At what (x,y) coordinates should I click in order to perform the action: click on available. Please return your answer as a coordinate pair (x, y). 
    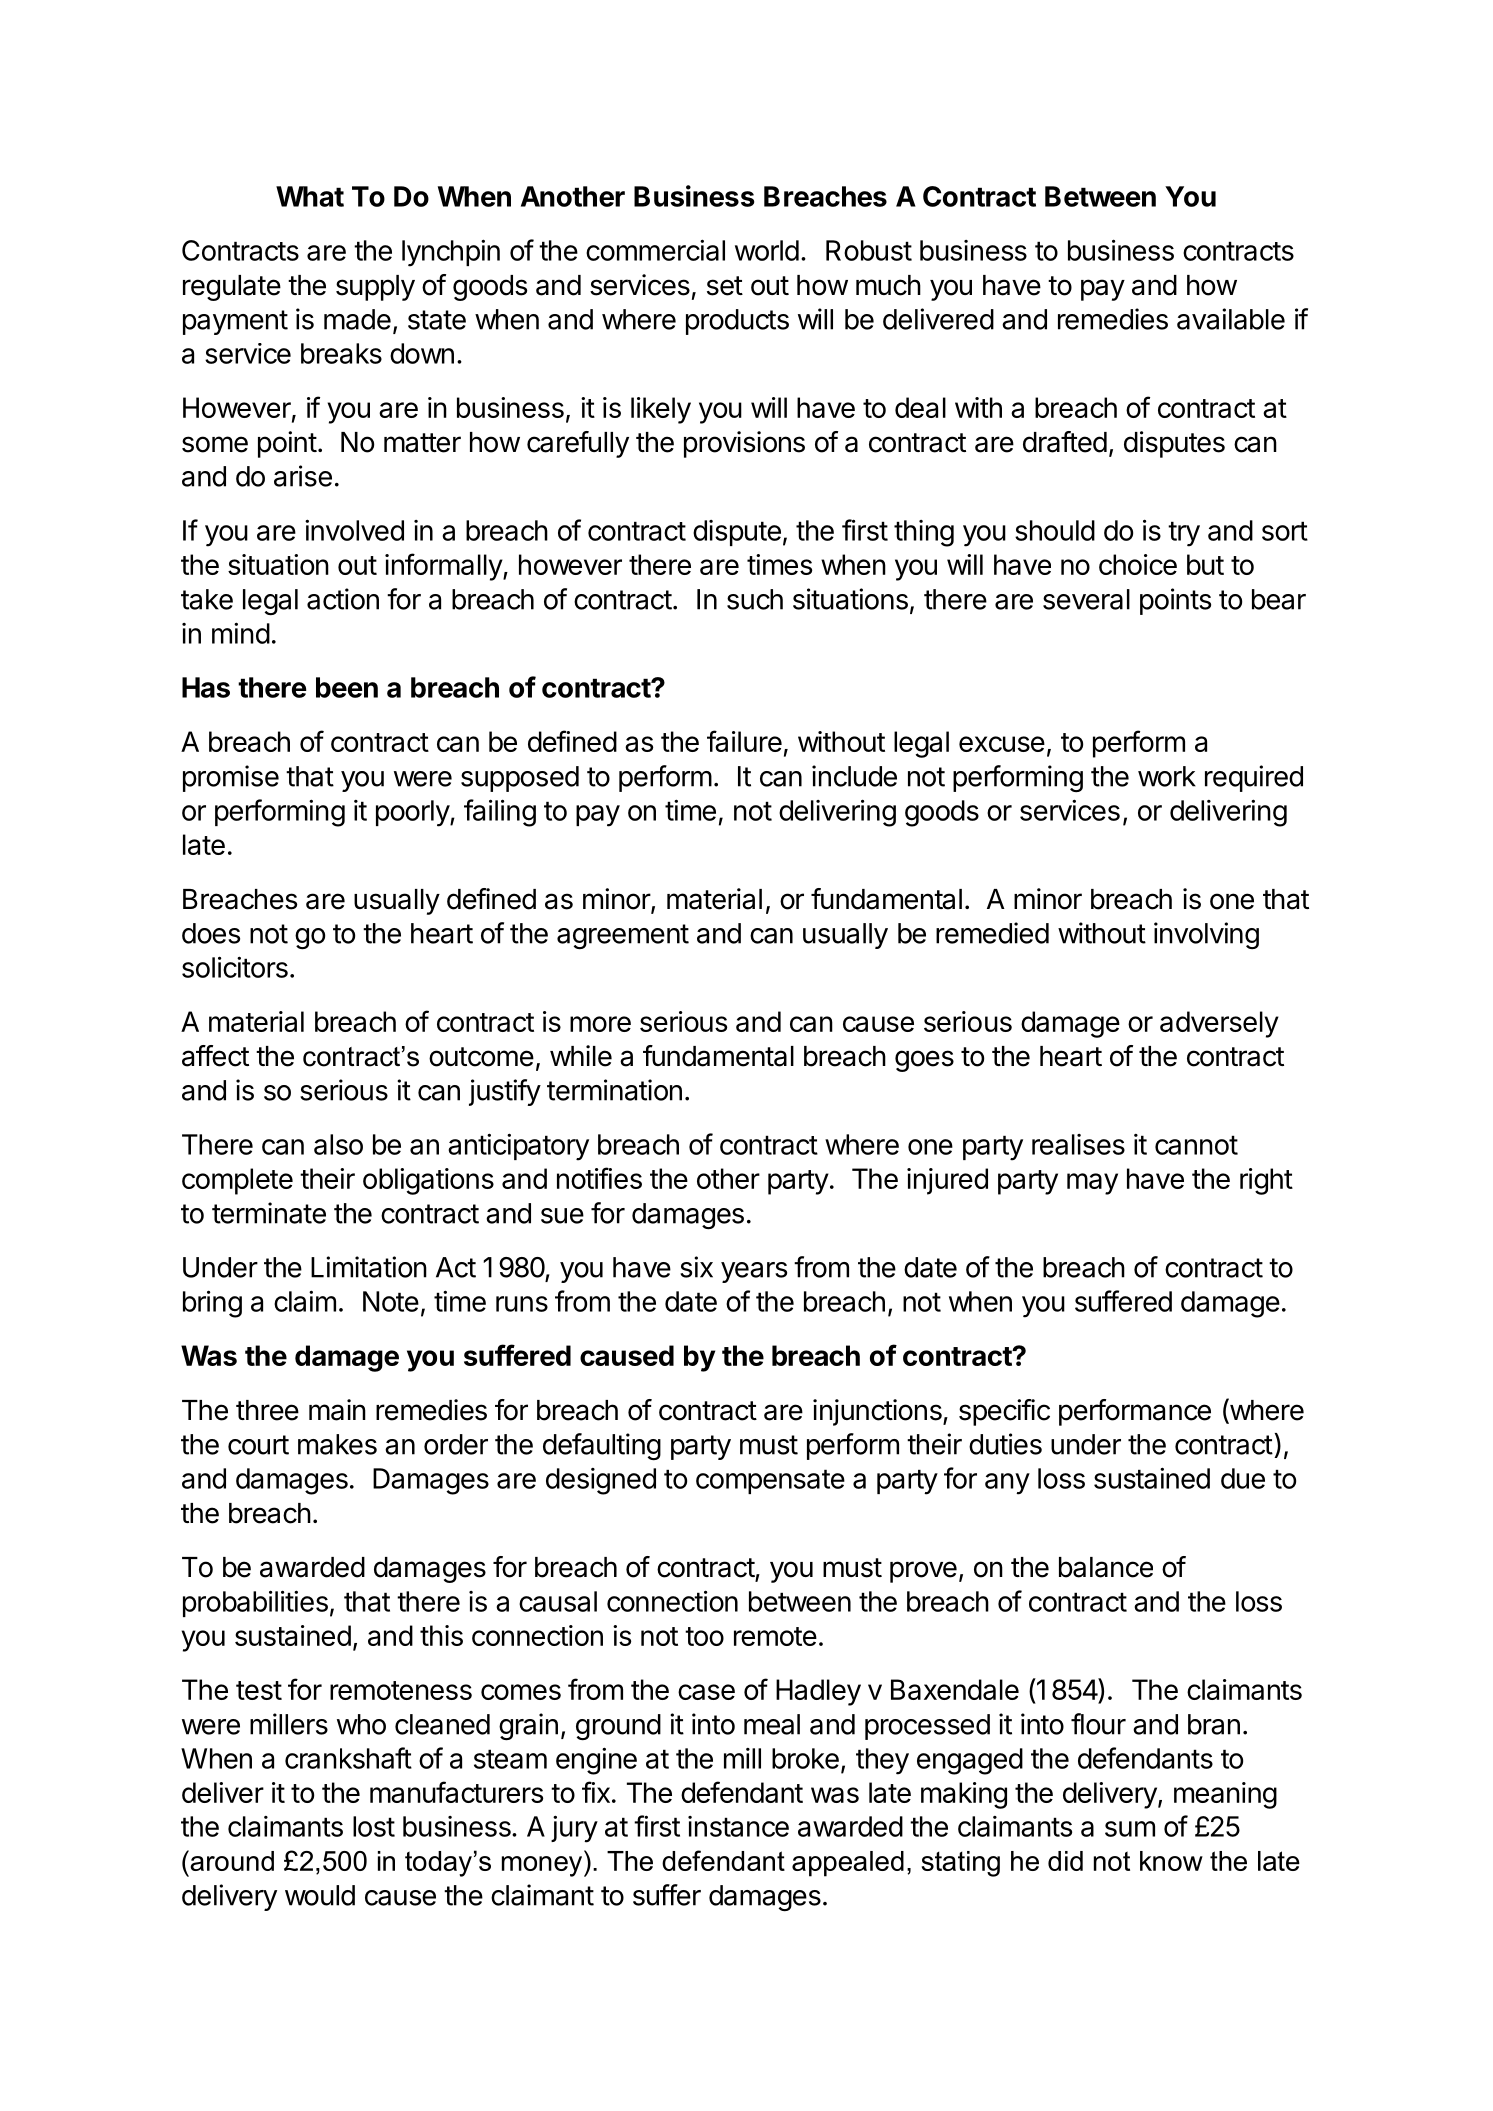
    Looking at the image, I should click on (1231, 319).
